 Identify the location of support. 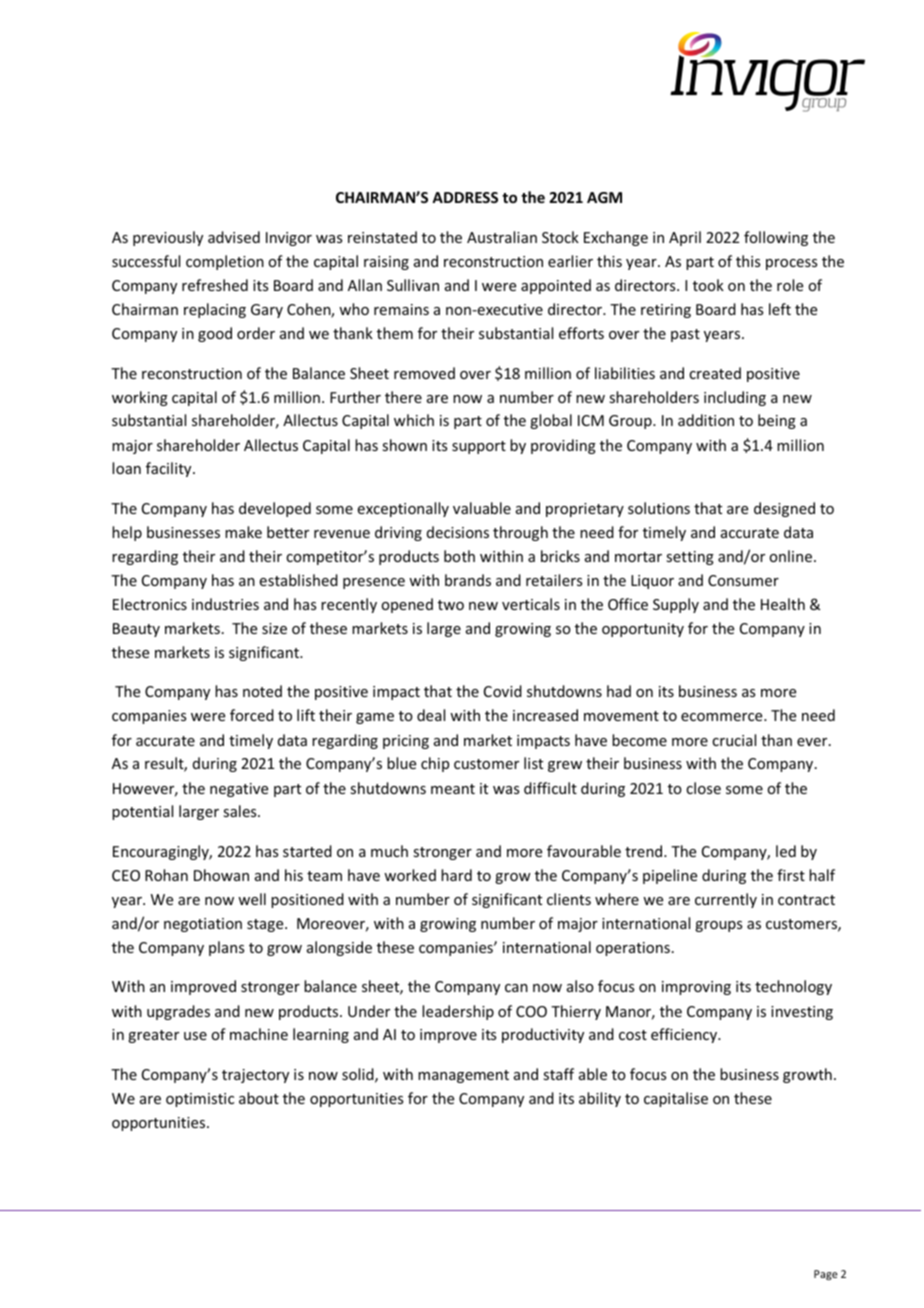
(479, 447).
